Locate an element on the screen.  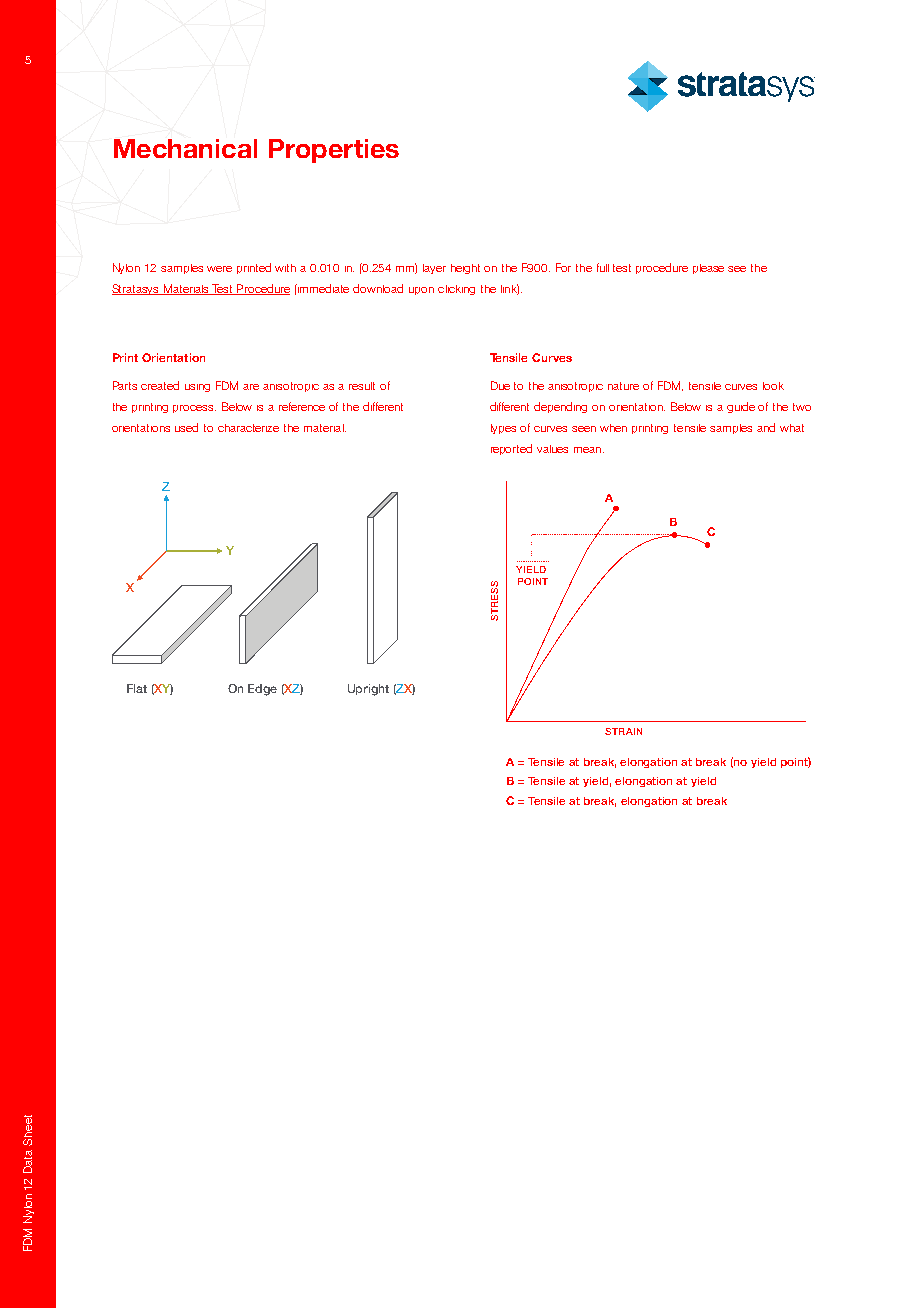
Mechanical is located at coordinates (185, 148).
